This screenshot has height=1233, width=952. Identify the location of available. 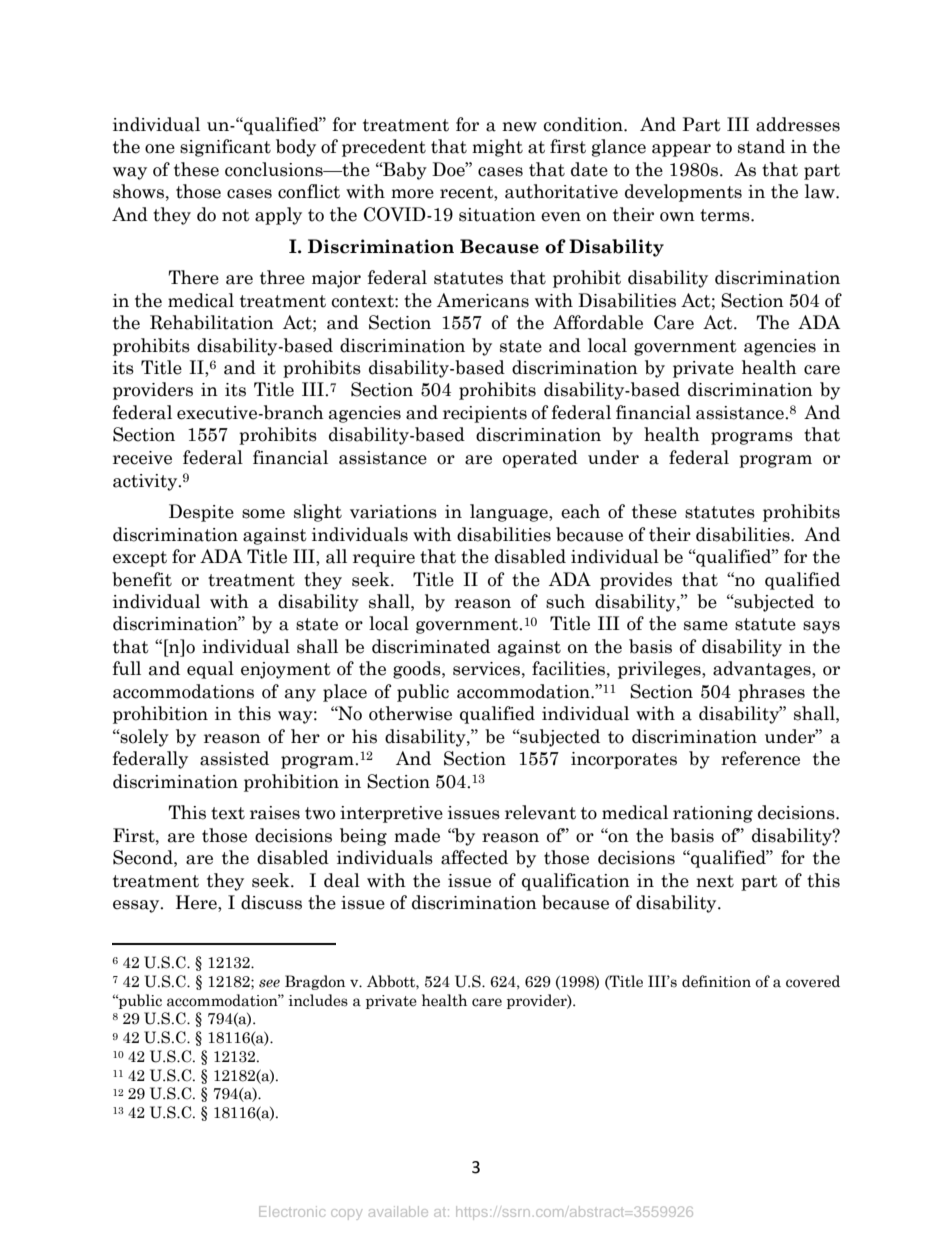
(398, 1211).
